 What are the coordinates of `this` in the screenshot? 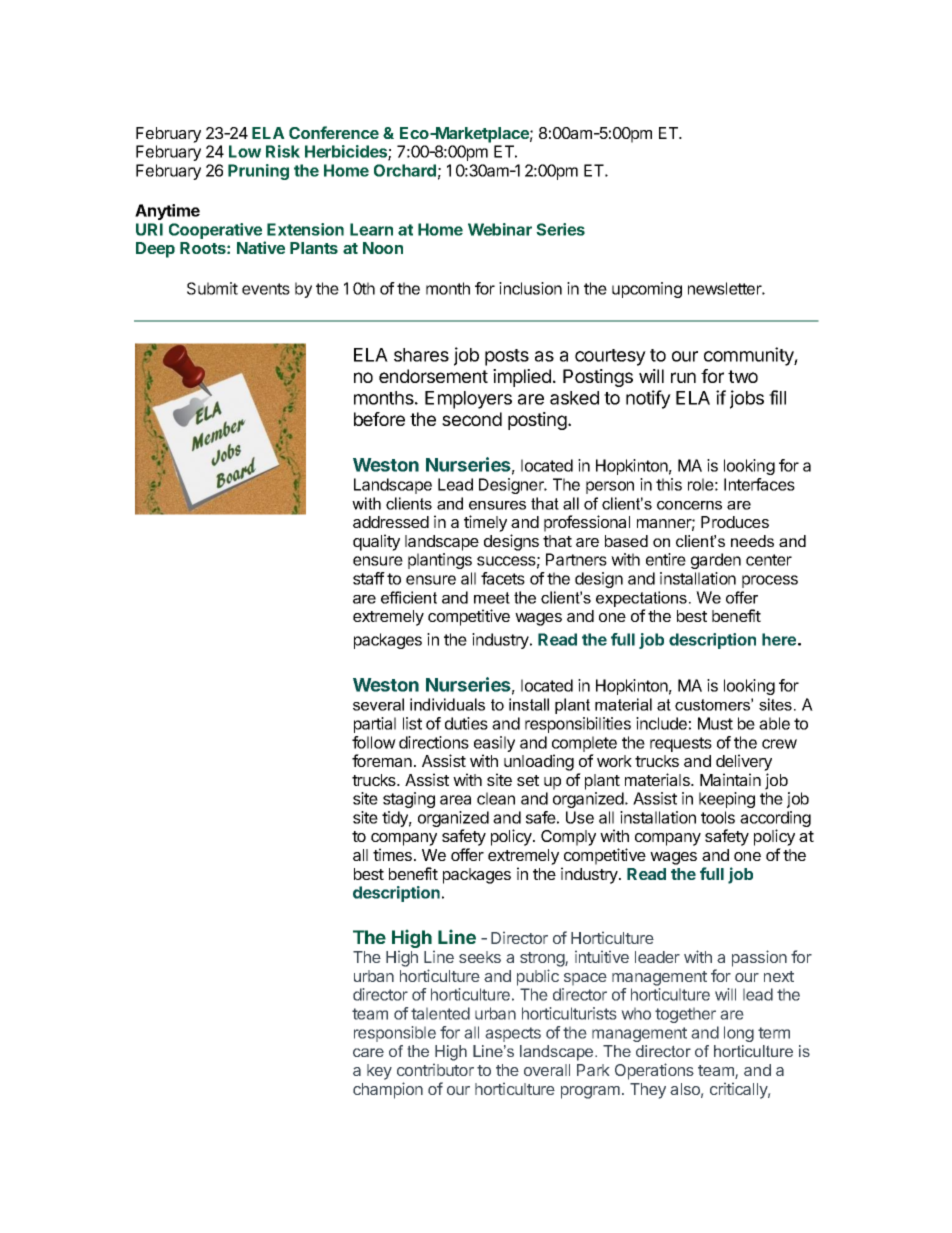 It's located at (669, 484).
